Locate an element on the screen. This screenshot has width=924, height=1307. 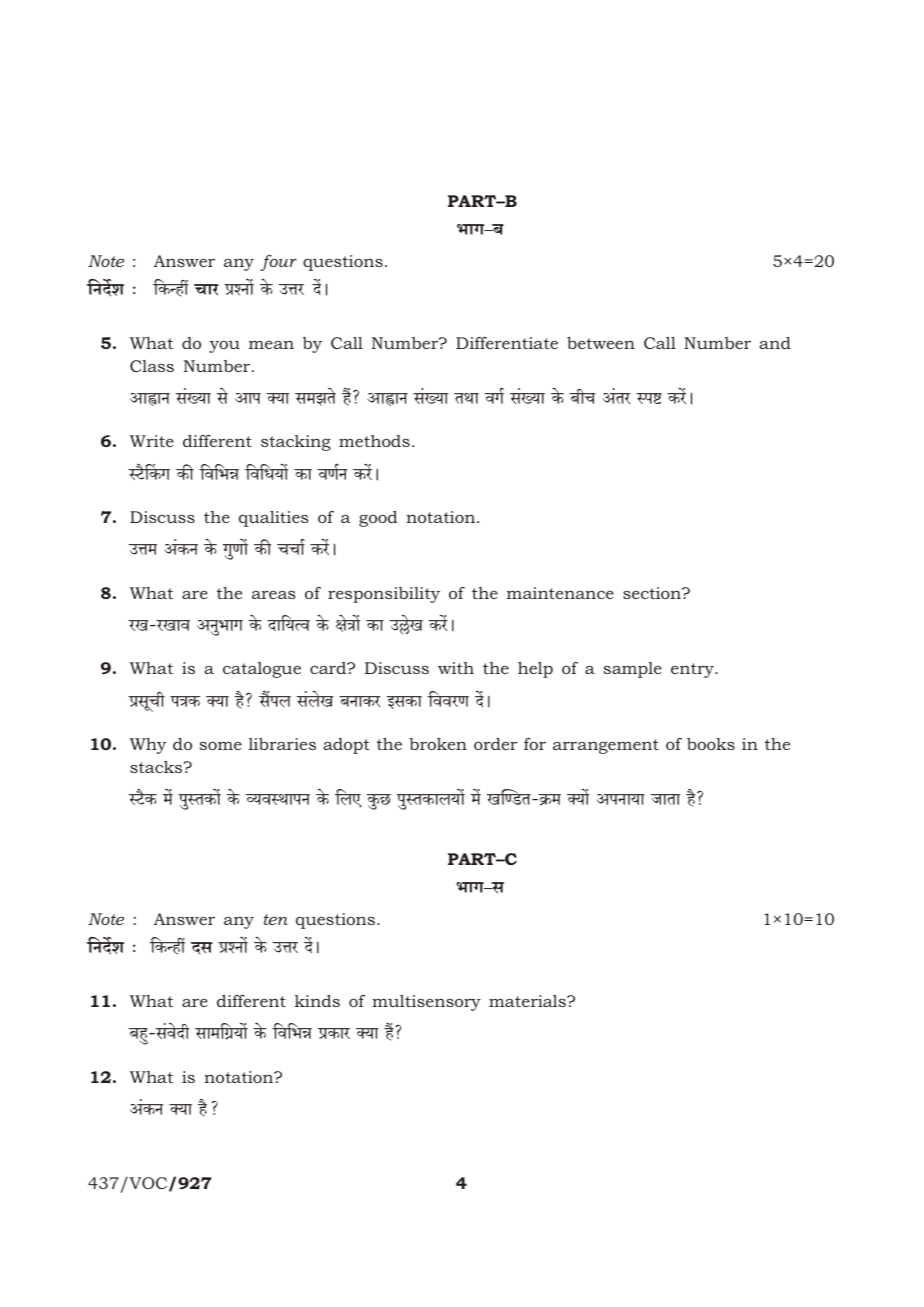
Mma is located at coordinates (206, 290).
